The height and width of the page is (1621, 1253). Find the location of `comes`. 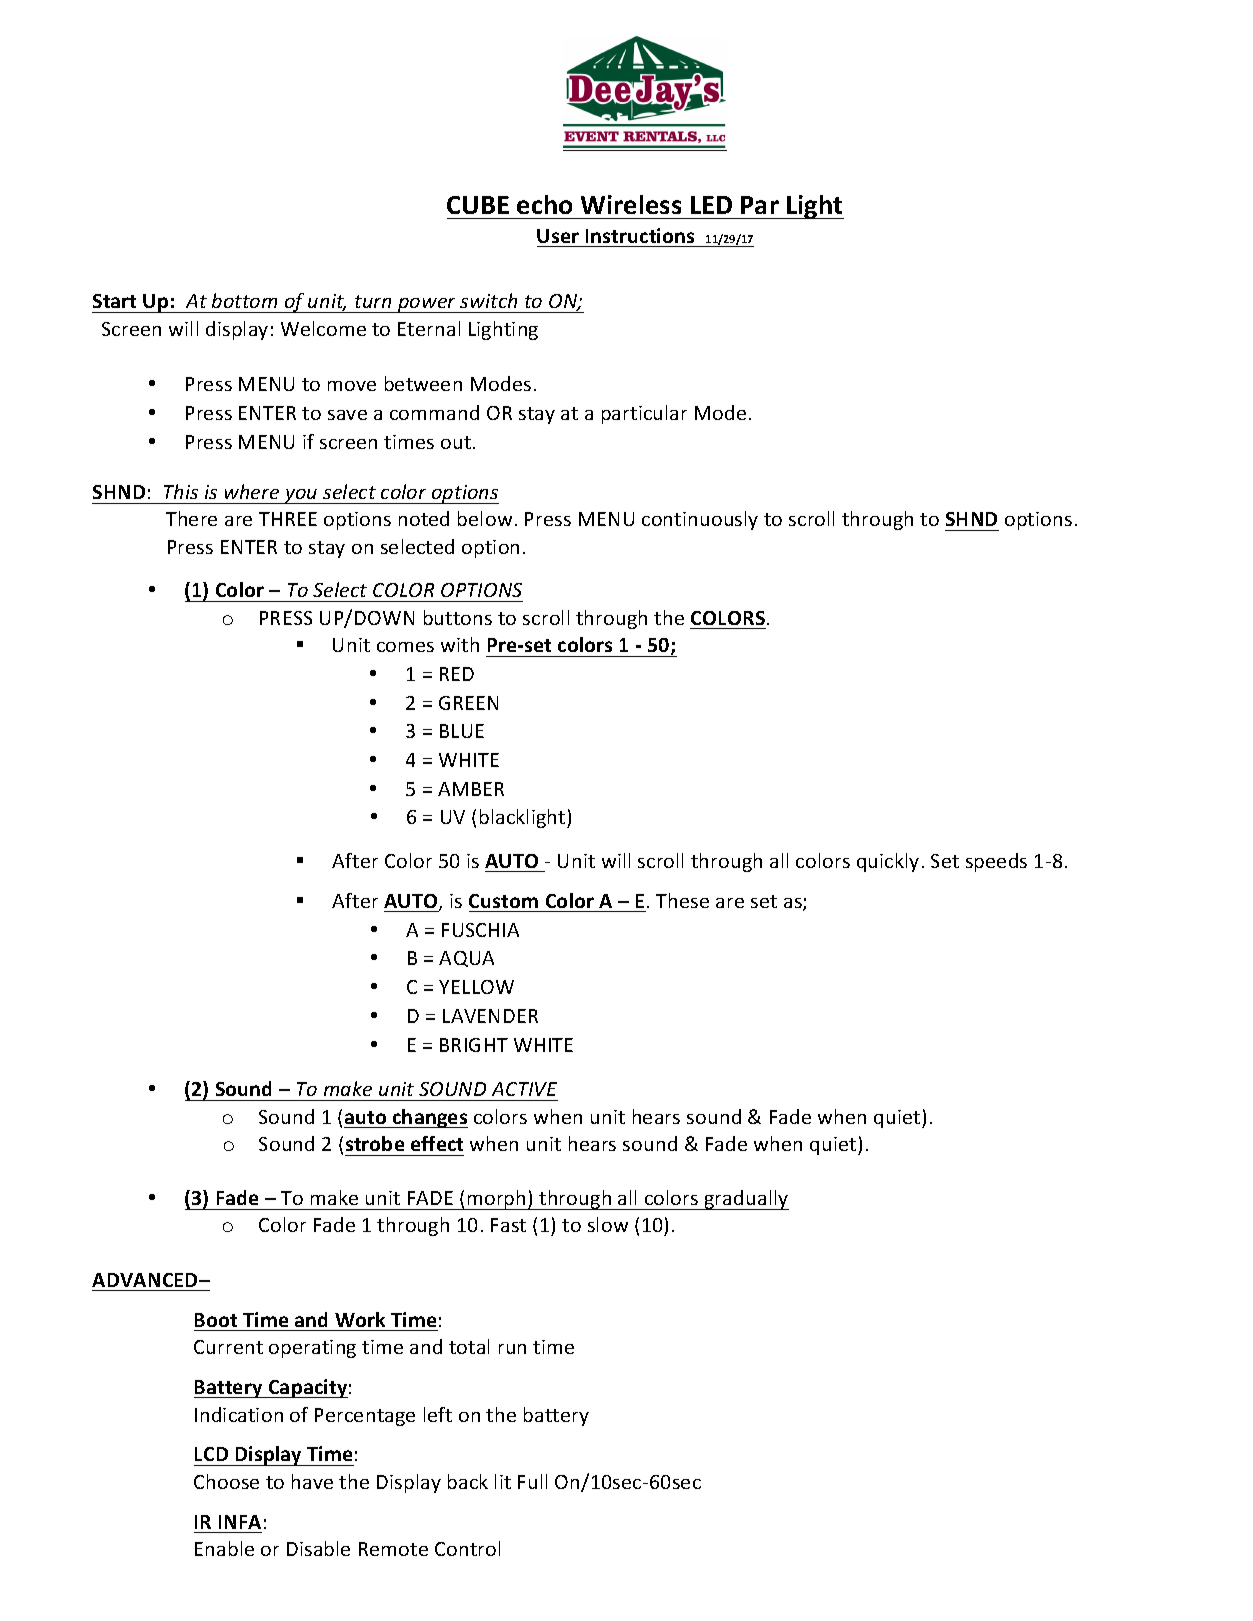

comes is located at coordinates (405, 647).
